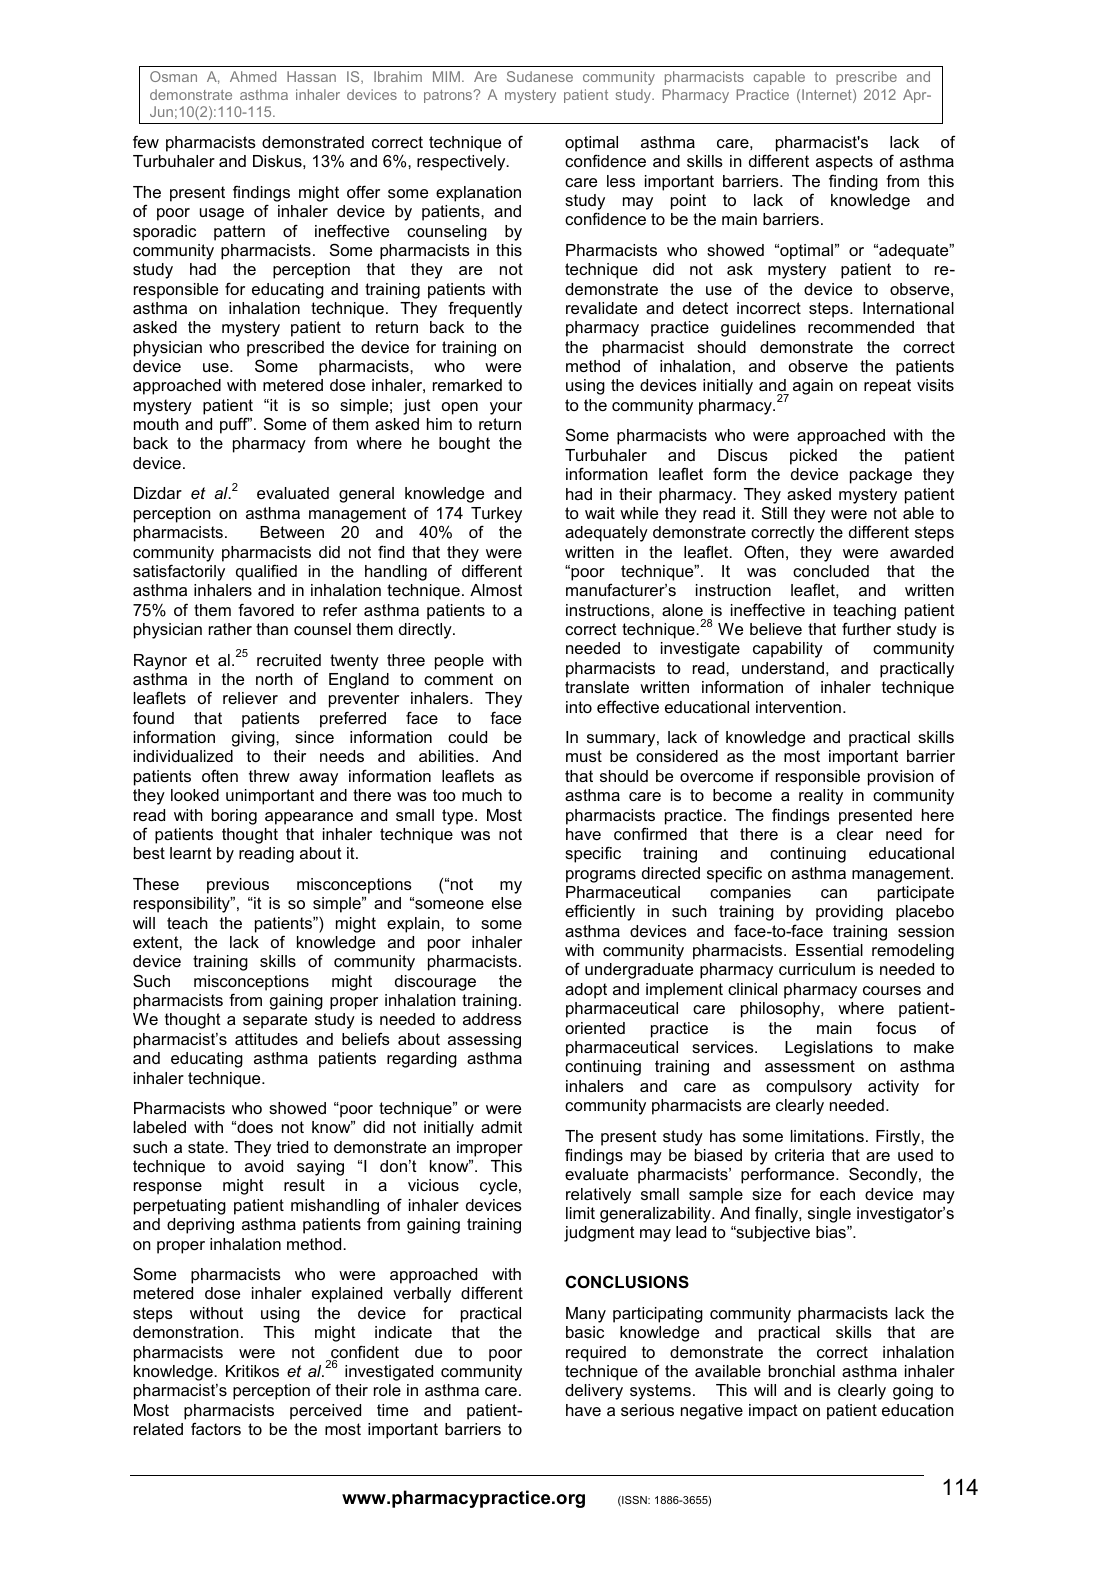 This page has height=1575, width=1114. Describe the element at coordinates (844, 163) in the page. I see `aspects` at that location.
